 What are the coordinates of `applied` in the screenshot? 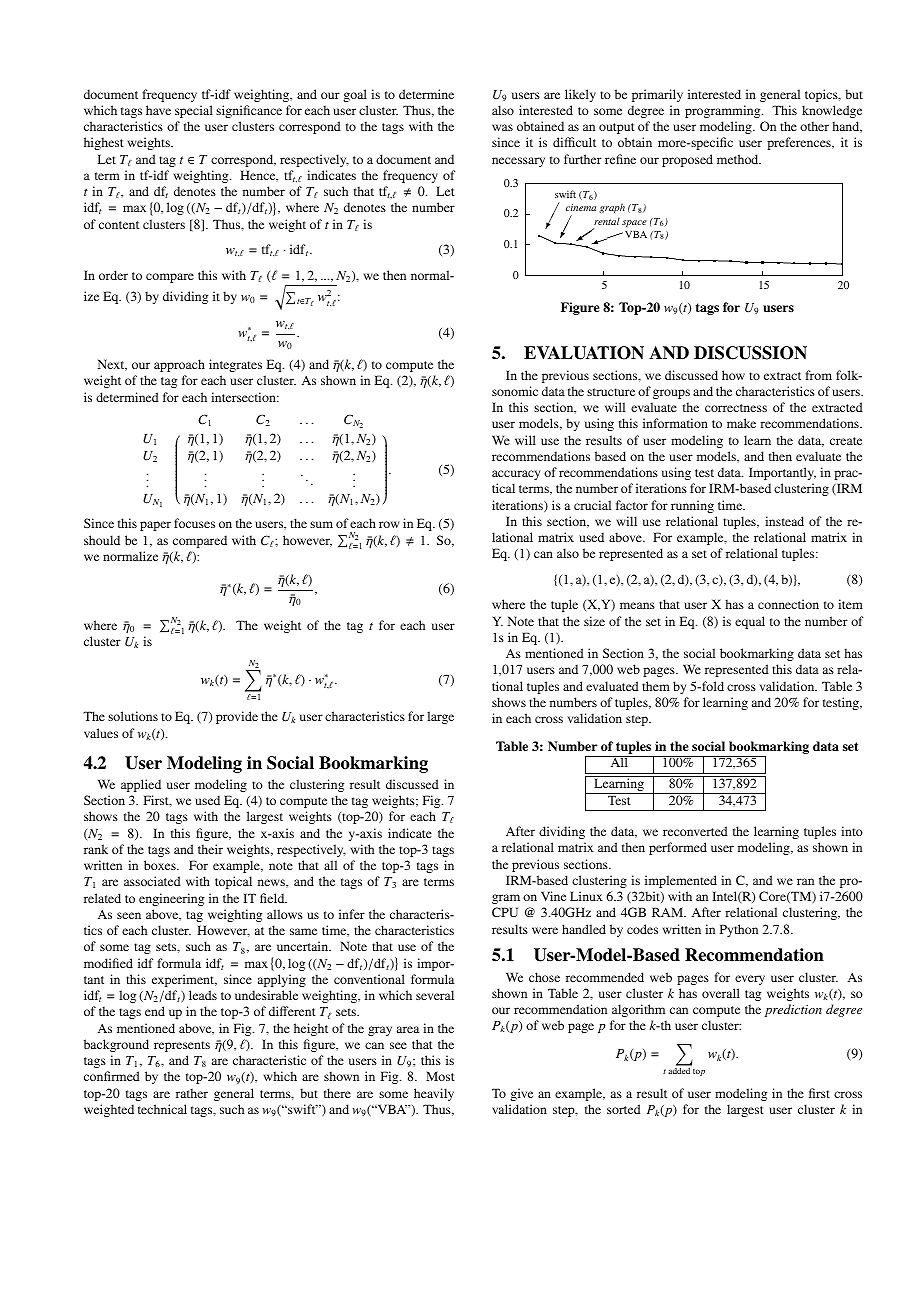 It's located at (141, 785).
